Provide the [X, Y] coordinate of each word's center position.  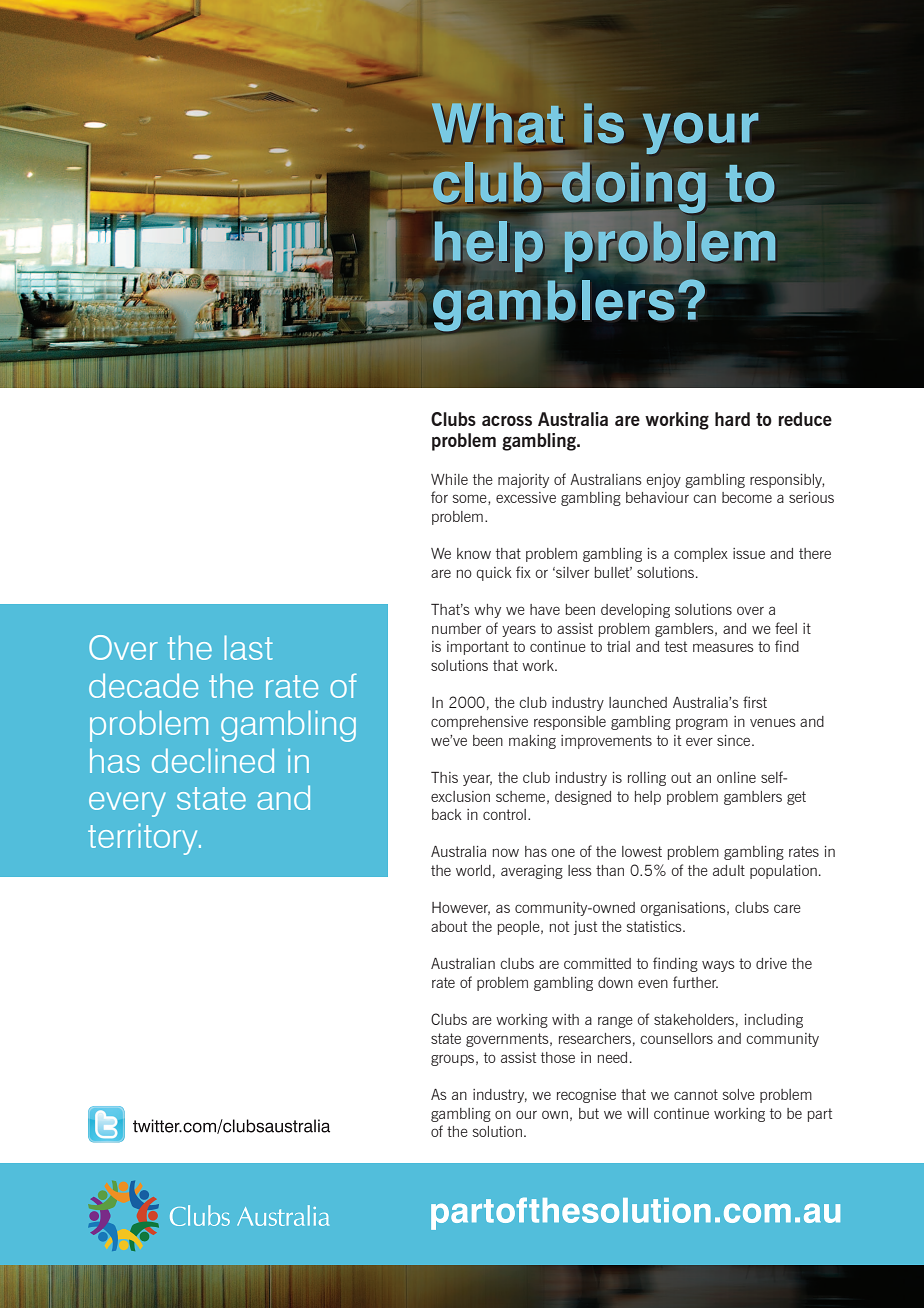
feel [786, 628]
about [449, 926]
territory [144, 839]
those [558, 1057]
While [449, 479]
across [507, 421]
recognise [586, 1096]
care [787, 908]
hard [732, 419]
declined [213, 760]
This [444, 777]
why [487, 611]
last [249, 647]
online [736, 777]
